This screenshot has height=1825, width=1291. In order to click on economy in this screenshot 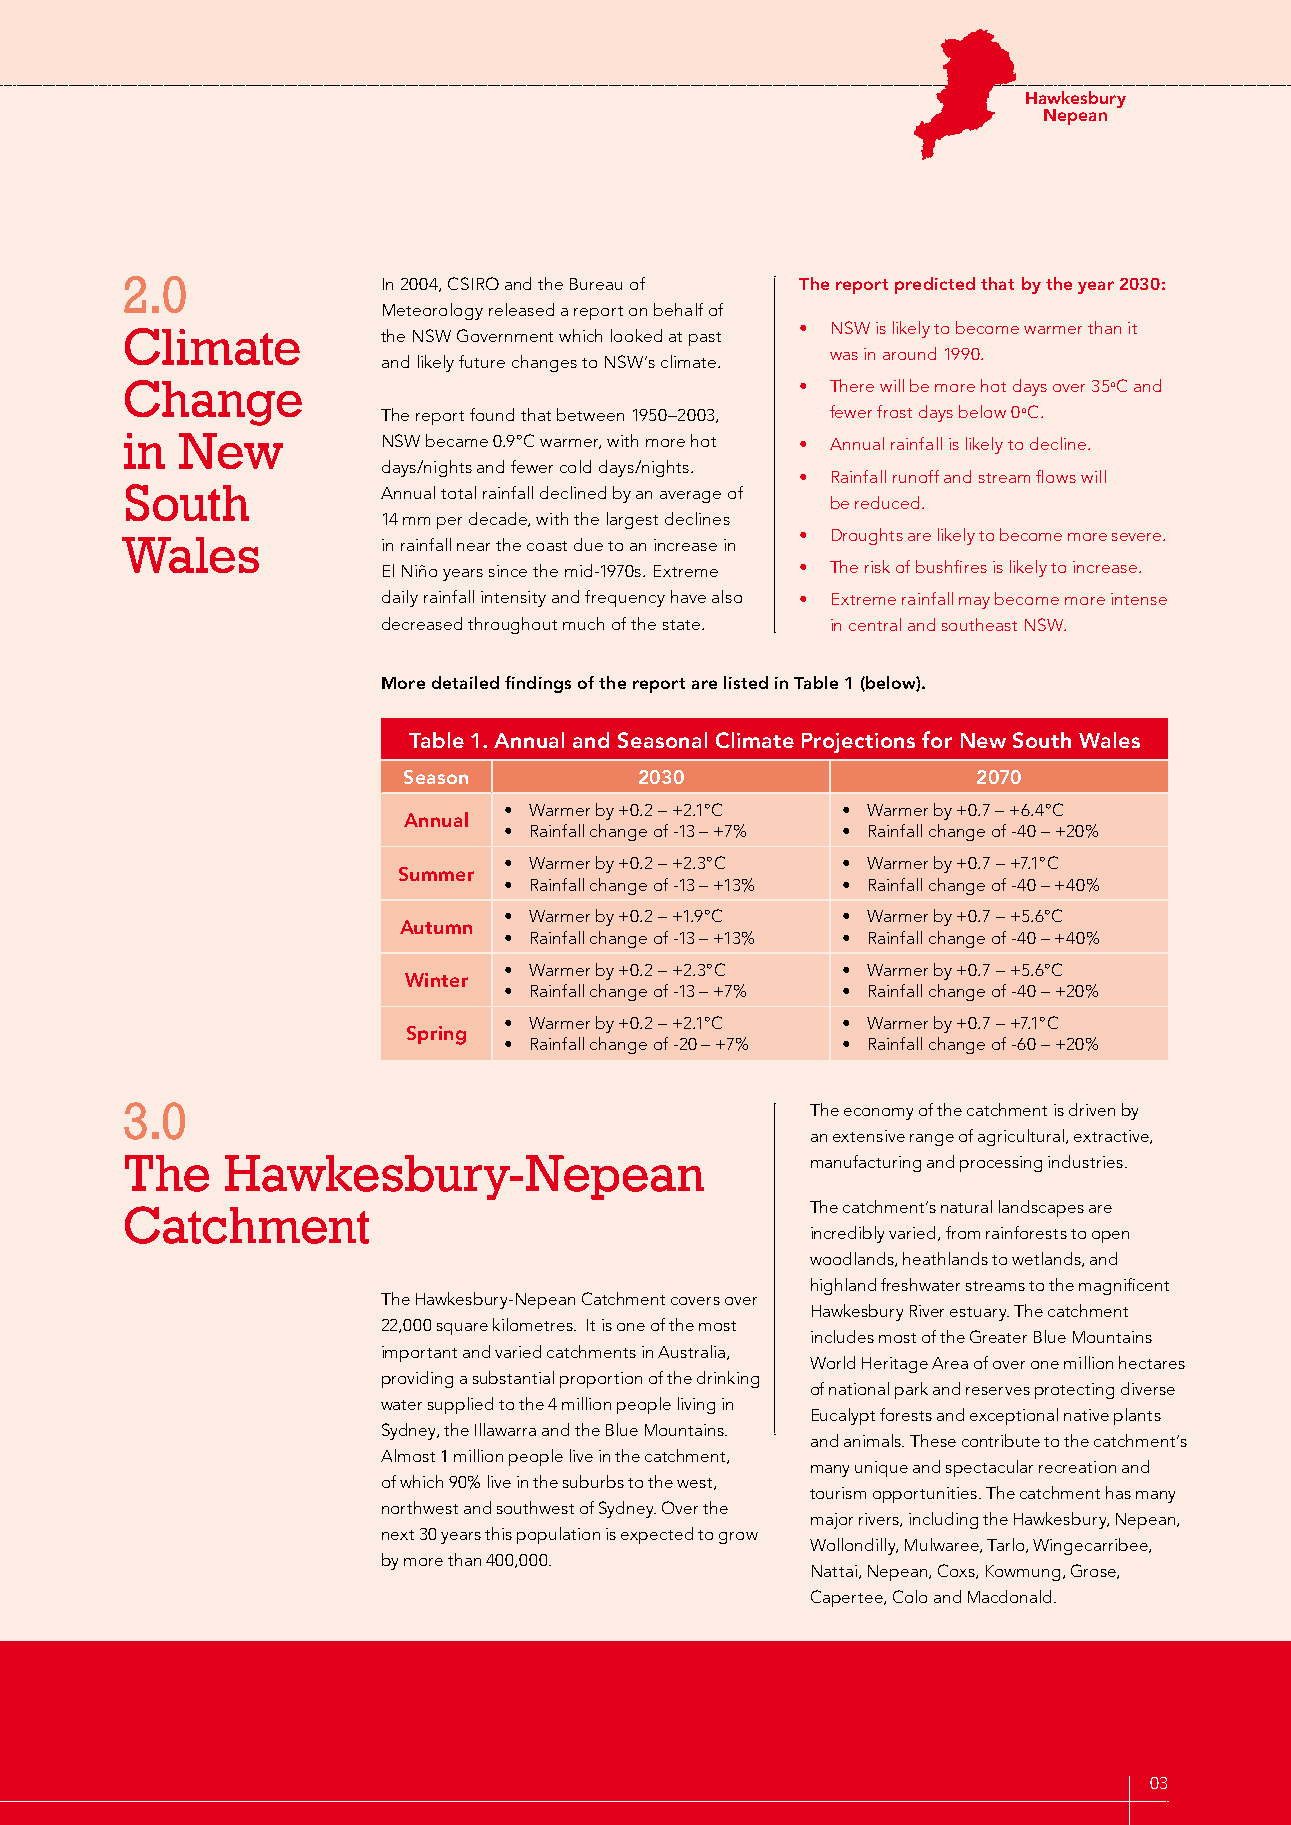, I will do `click(878, 1114)`.
